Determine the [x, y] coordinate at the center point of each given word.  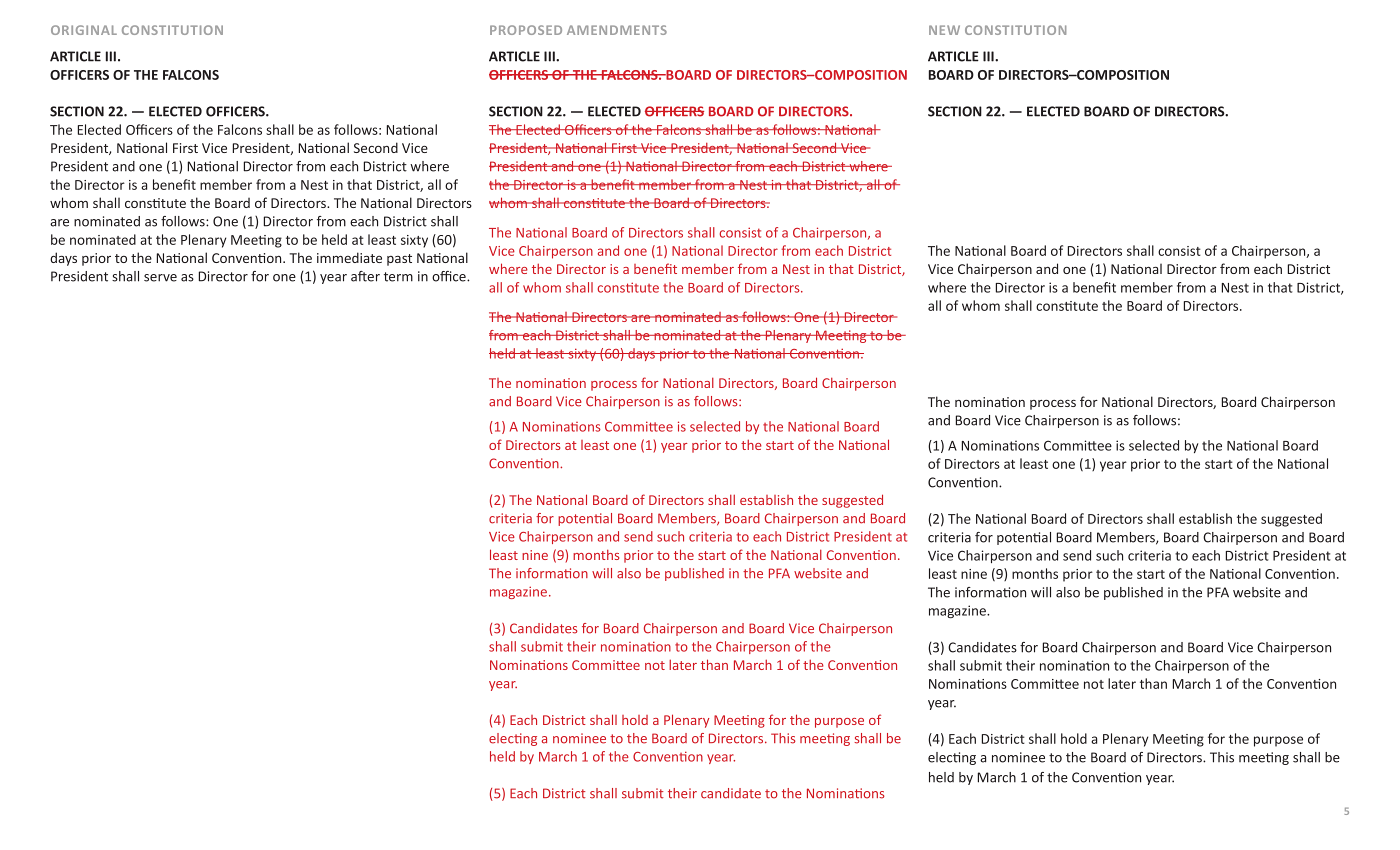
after [365, 276]
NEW [944, 30]
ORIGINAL [84, 30]
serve [160, 278]
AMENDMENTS [617, 30]
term [398, 277]
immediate [349, 257]
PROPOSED [526, 30]
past [399, 260]
